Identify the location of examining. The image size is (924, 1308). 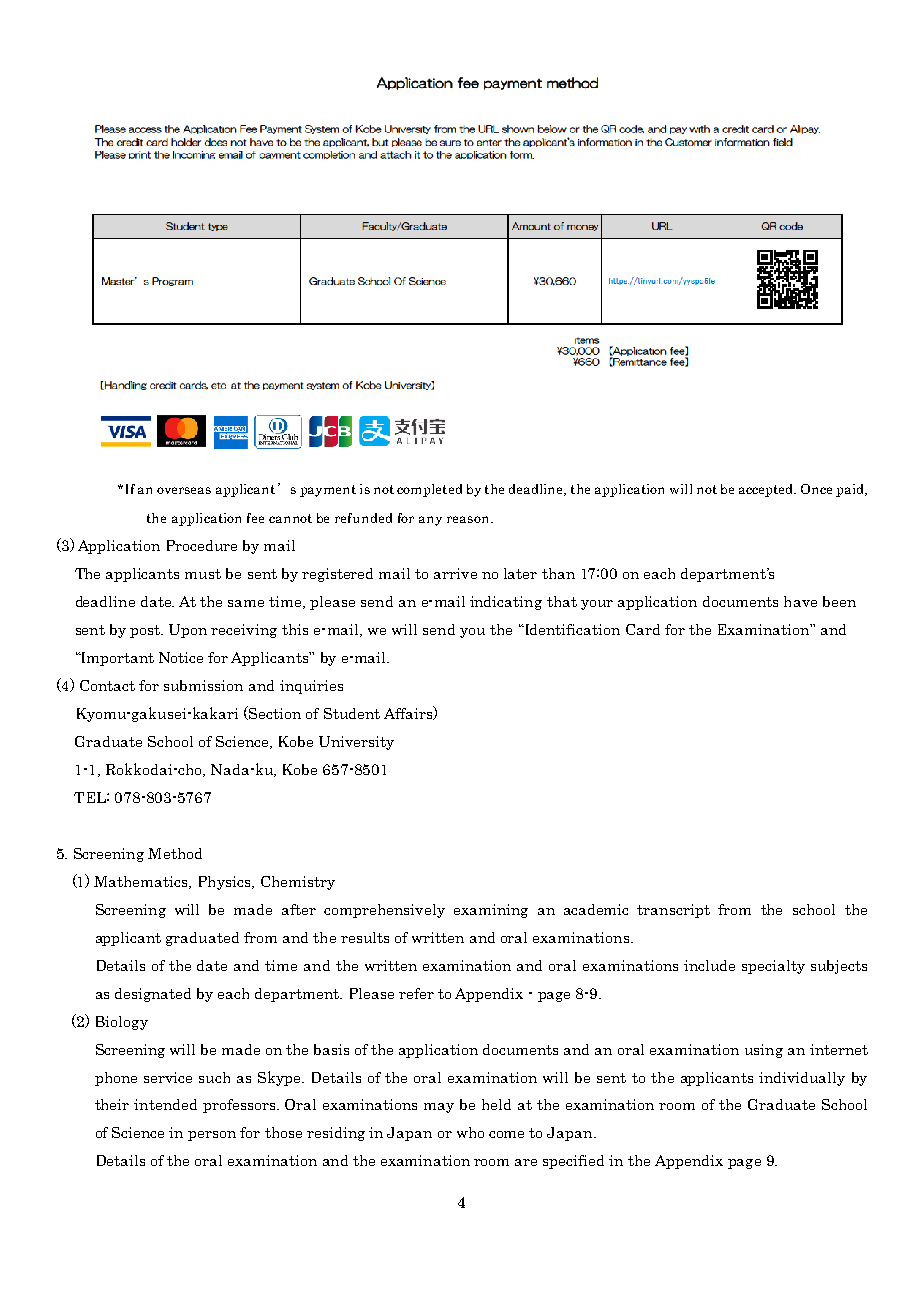
(491, 911).
